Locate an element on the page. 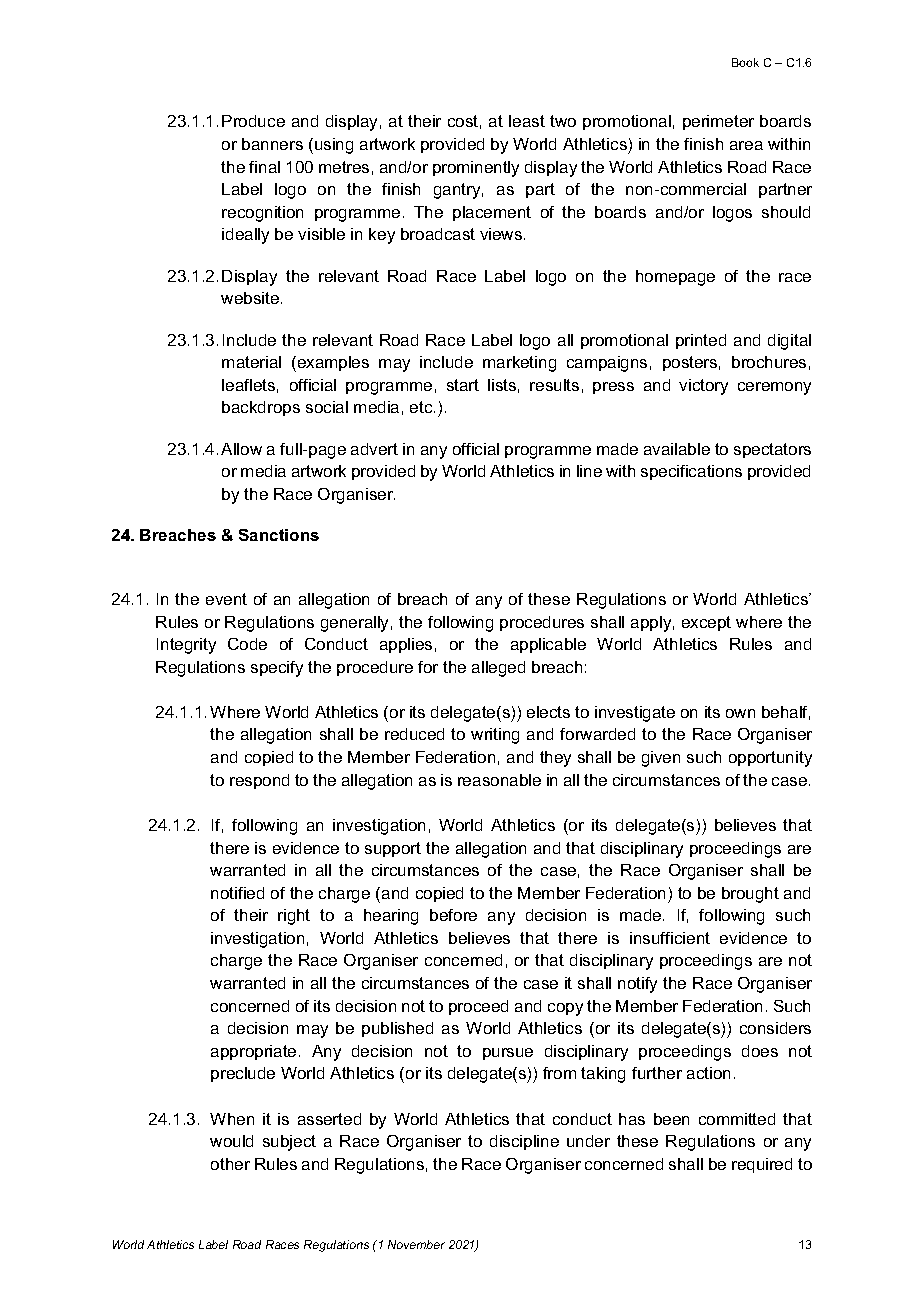  least is located at coordinates (527, 121).
